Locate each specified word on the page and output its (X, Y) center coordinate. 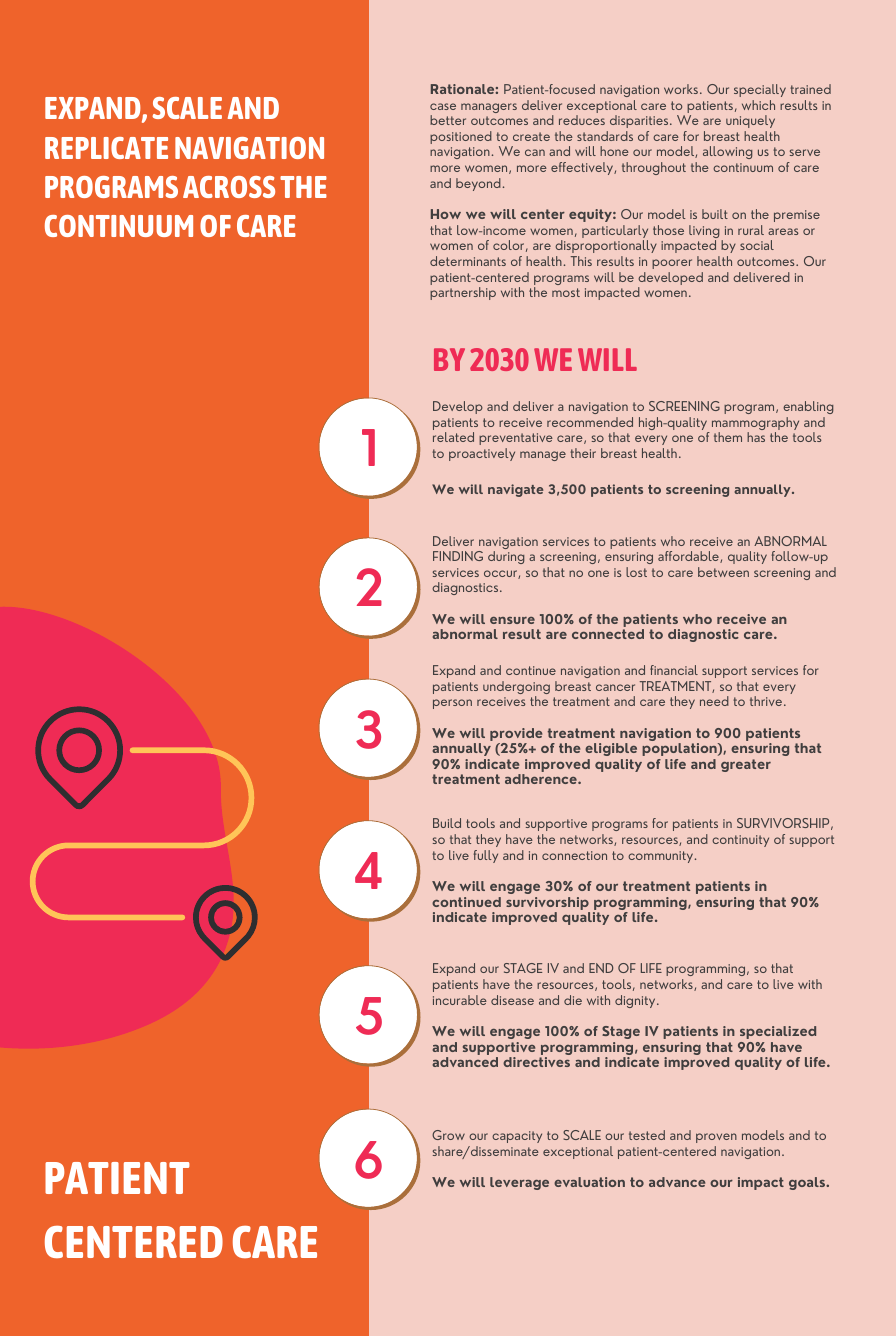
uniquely (750, 121)
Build (447, 823)
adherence (542, 779)
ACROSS (229, 187)
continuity (740, 841)
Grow (448, 1135)
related (453, 437)
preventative (516, 439)
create (531, 136)
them (728, 437)
